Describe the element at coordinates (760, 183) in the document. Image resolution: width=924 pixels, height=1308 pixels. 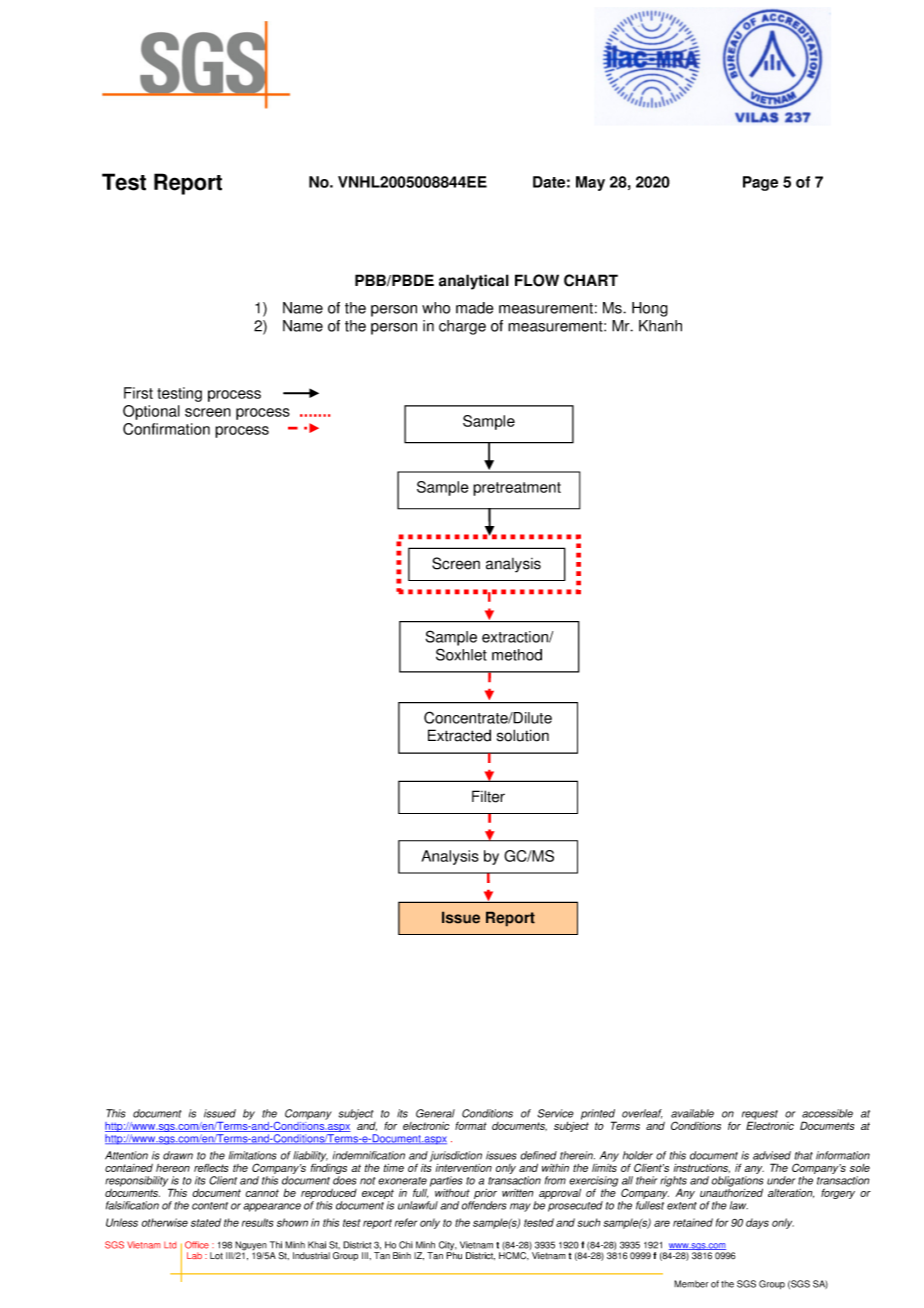
I see `Page` at that location.
